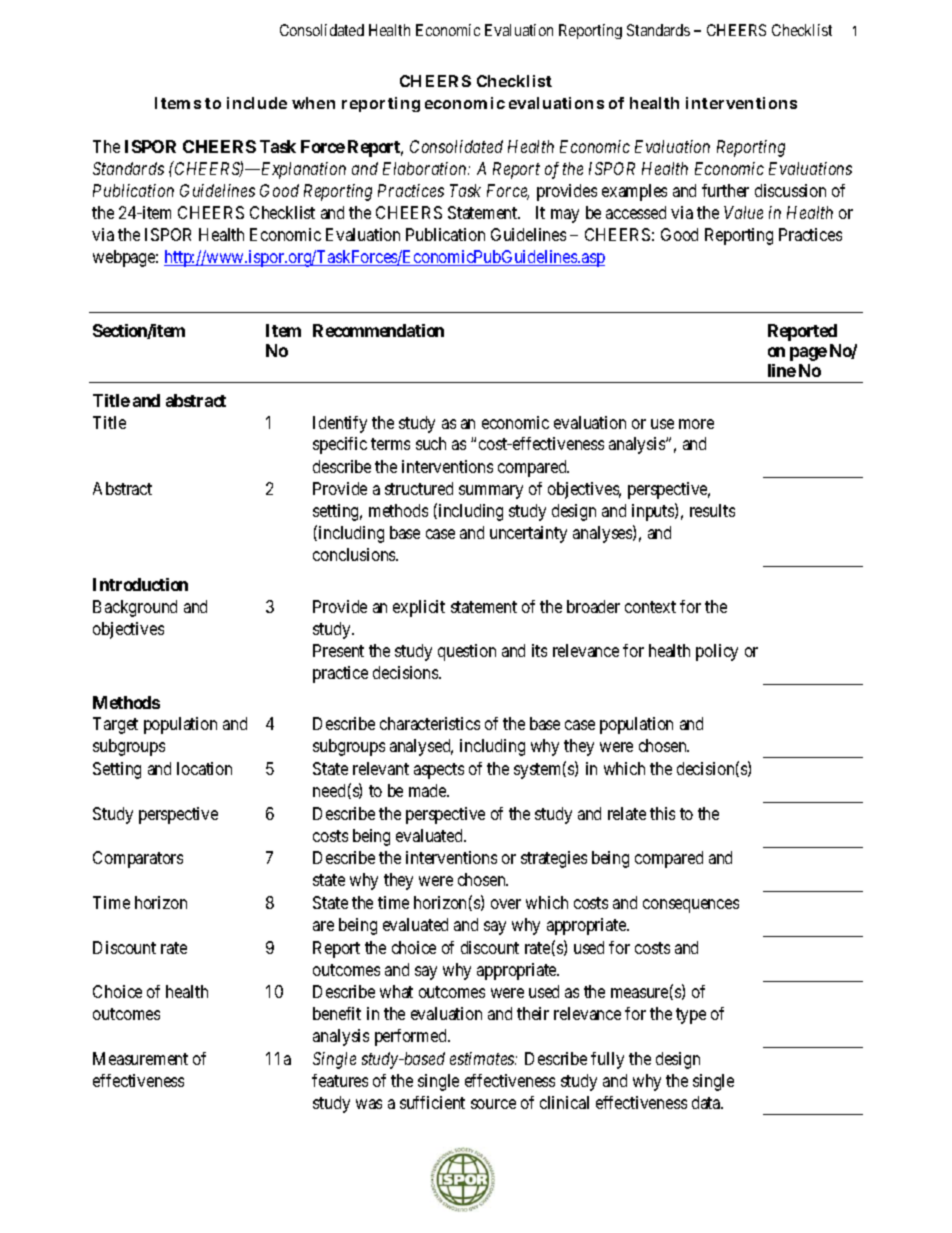 The image size is (952, 1233). Describe the element at coordinates (340, 445) in the screenshot. I see `specific` at that location.
